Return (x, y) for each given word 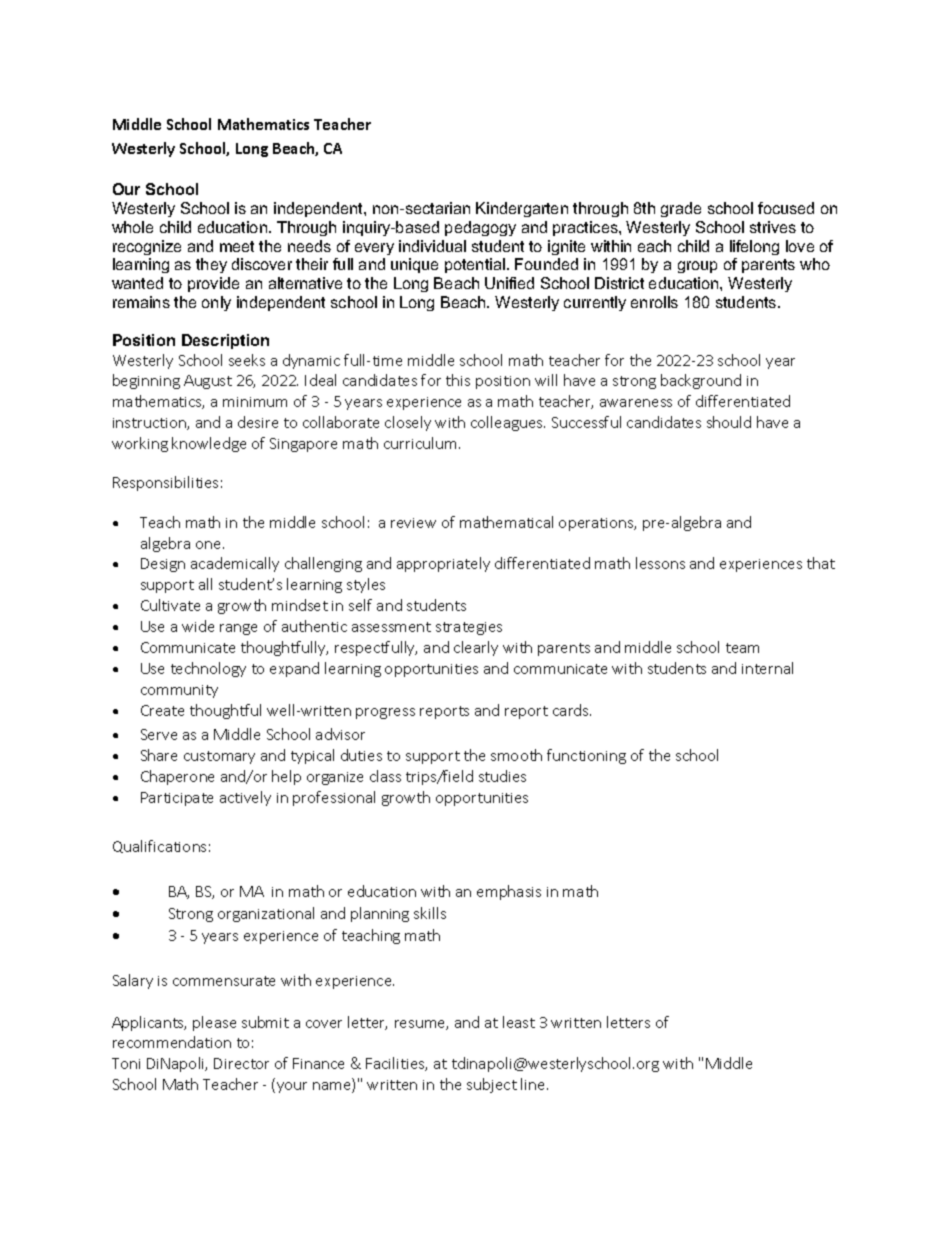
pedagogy (480, 228)
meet (237, 246)
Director (241, 1063)
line (534, 1084)
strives (773, 227)
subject (492, 1085)
